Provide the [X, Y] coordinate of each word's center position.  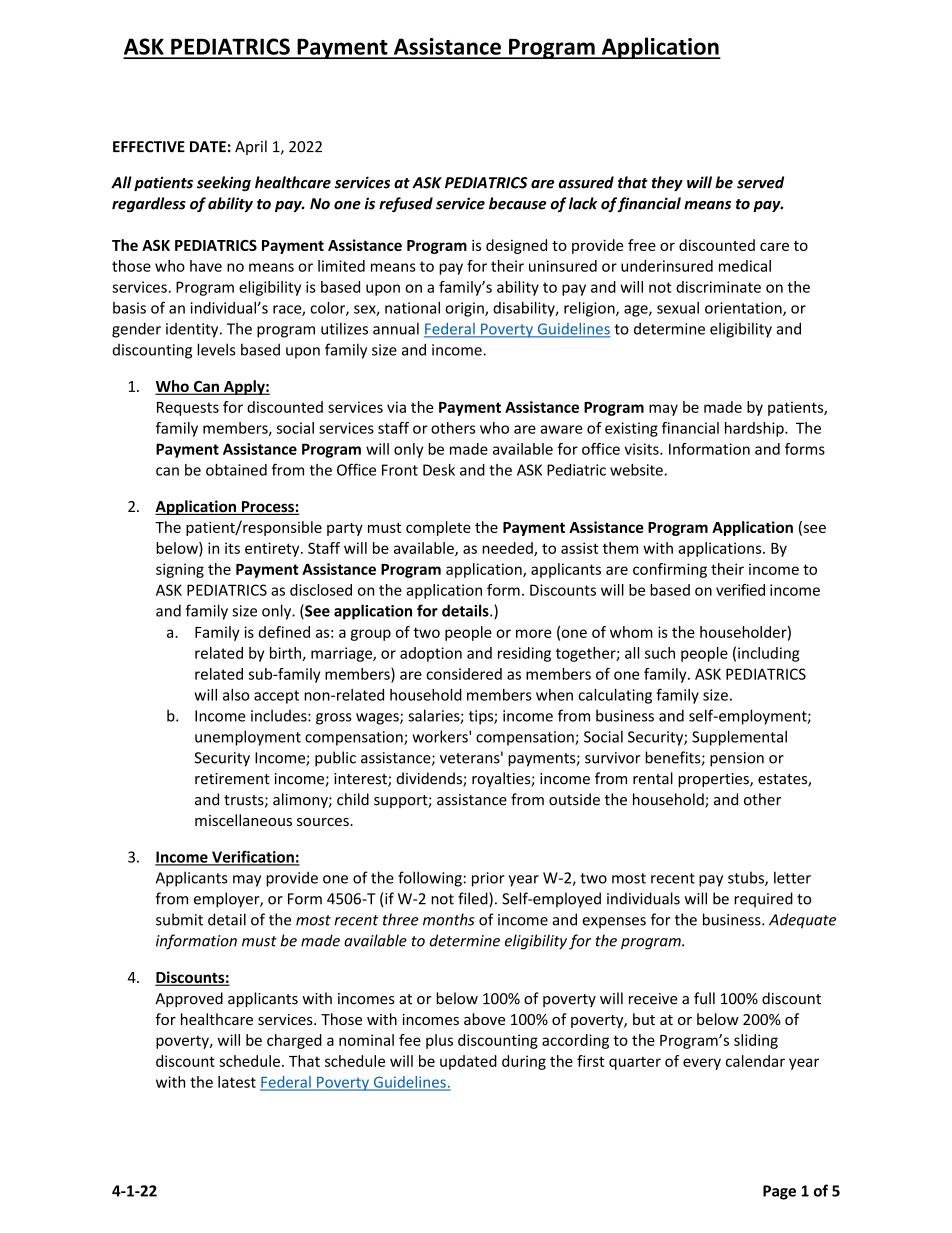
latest [237, 1082]
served [760, 182]
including [769, 654]
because [517, 203]
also [236, 695]
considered [464, 674]
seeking [224, 183]
